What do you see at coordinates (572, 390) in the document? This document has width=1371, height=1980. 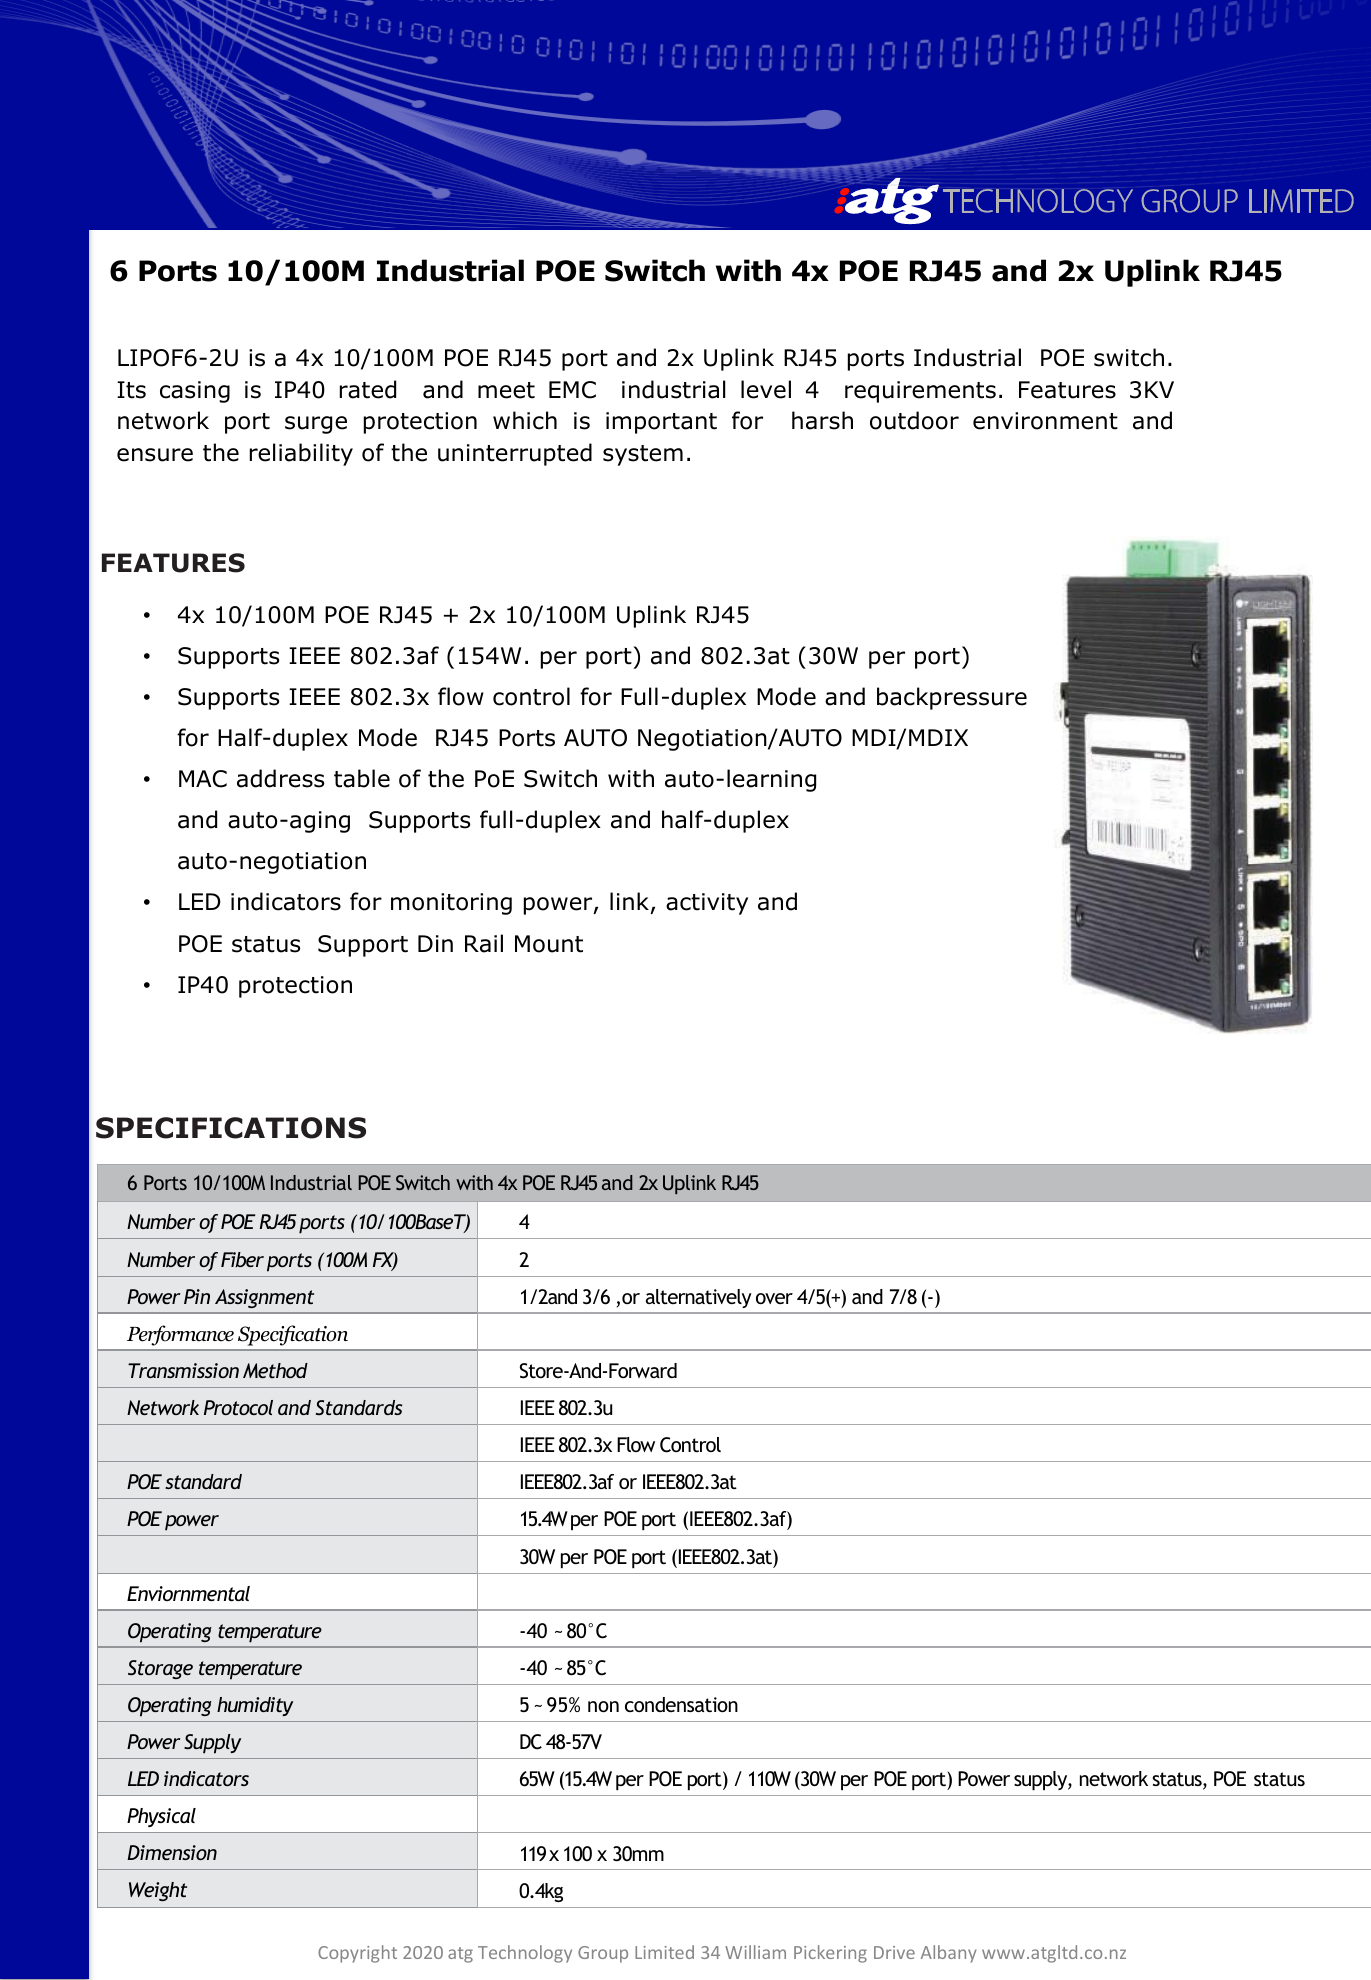 I see `EMC` at bounding box center [572, 390].
